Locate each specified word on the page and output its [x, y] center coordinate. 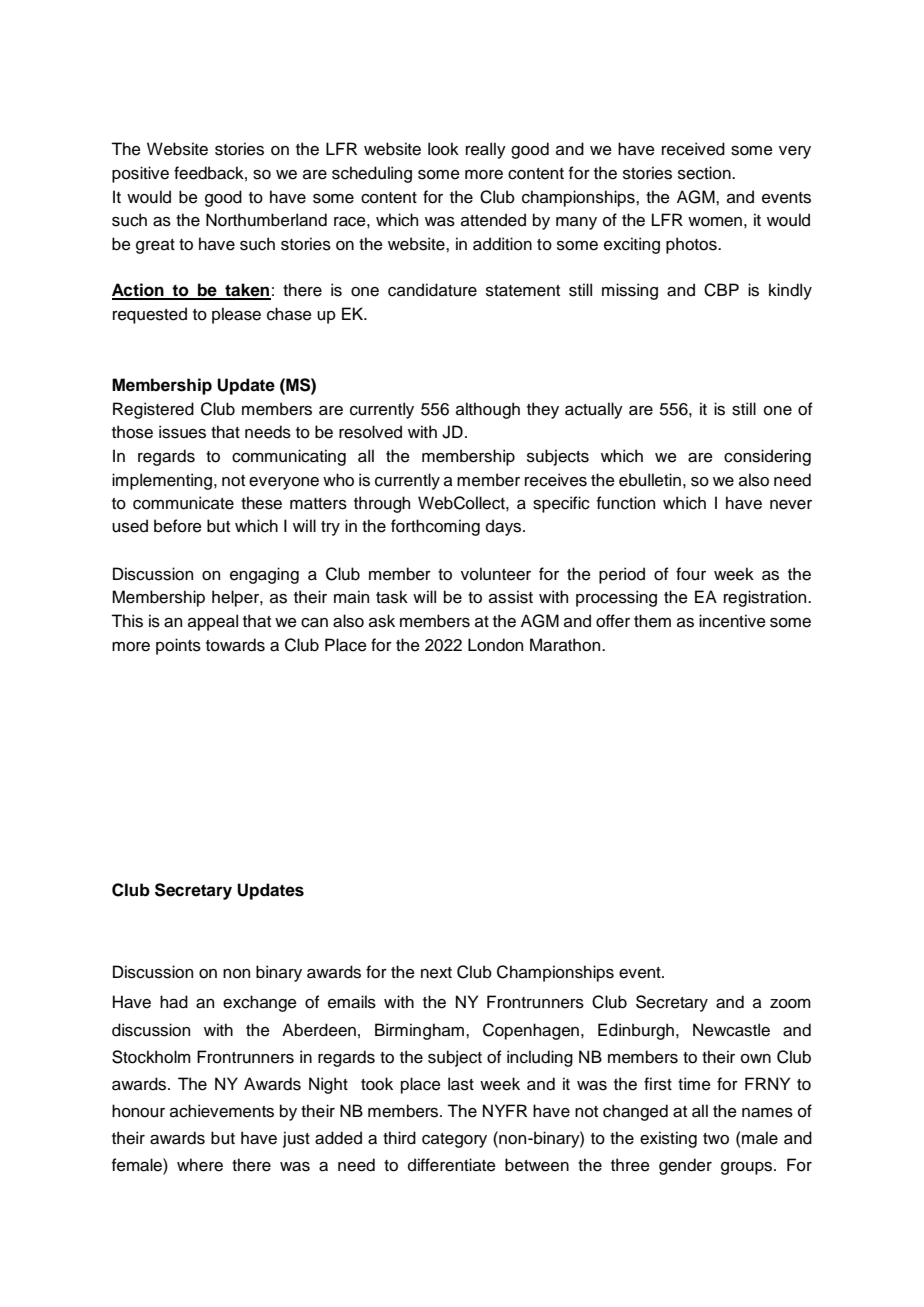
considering [767, 457]
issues [182, 432]
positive [140, 174]
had [174, 1002]
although [488, 410]
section [705, 173]
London [495, 645]
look [443, 149]
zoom [790, 1004]
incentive [732, 621]
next [436, 973]
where [200, 1165]
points [178, 646]
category [454, 1140]
